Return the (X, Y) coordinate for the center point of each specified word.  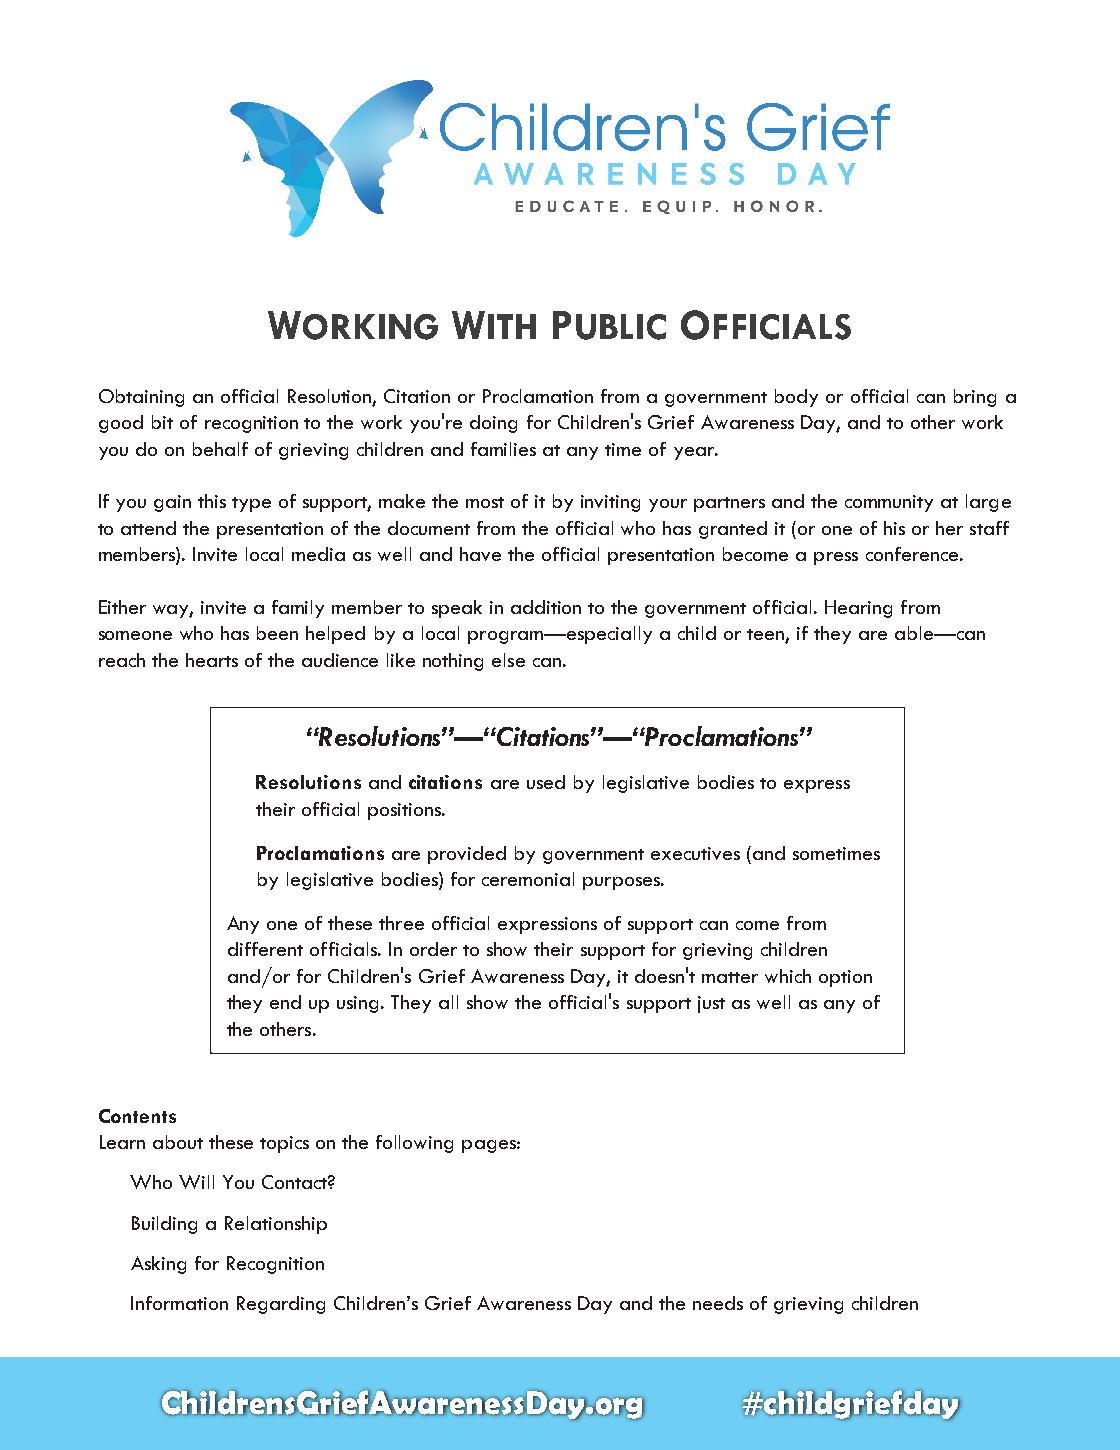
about (178, 1142)
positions (405, 811)
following (414, 1144)
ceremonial (528, 879)
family (298, 609)
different (265, 949)
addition (546, 607)
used (546, 782)
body (796, 398)
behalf (220, 449)
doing (493, 424)
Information (179, 1303)
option (845, 978)
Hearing (858, 609)
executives (695, 853)
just (711, 1004)
